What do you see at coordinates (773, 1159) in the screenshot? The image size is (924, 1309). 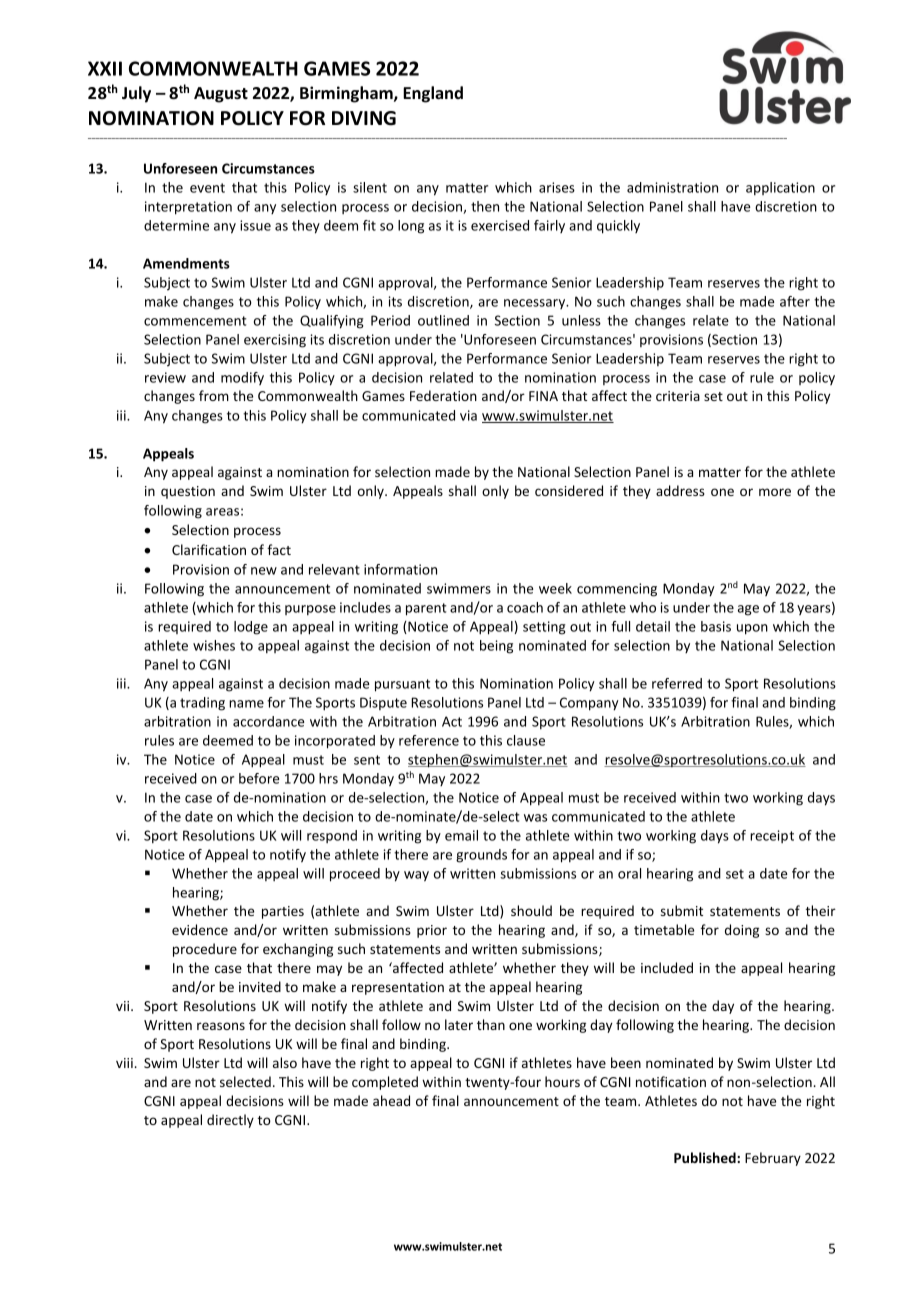 I see `February` at bounding box center [773, 1159].
